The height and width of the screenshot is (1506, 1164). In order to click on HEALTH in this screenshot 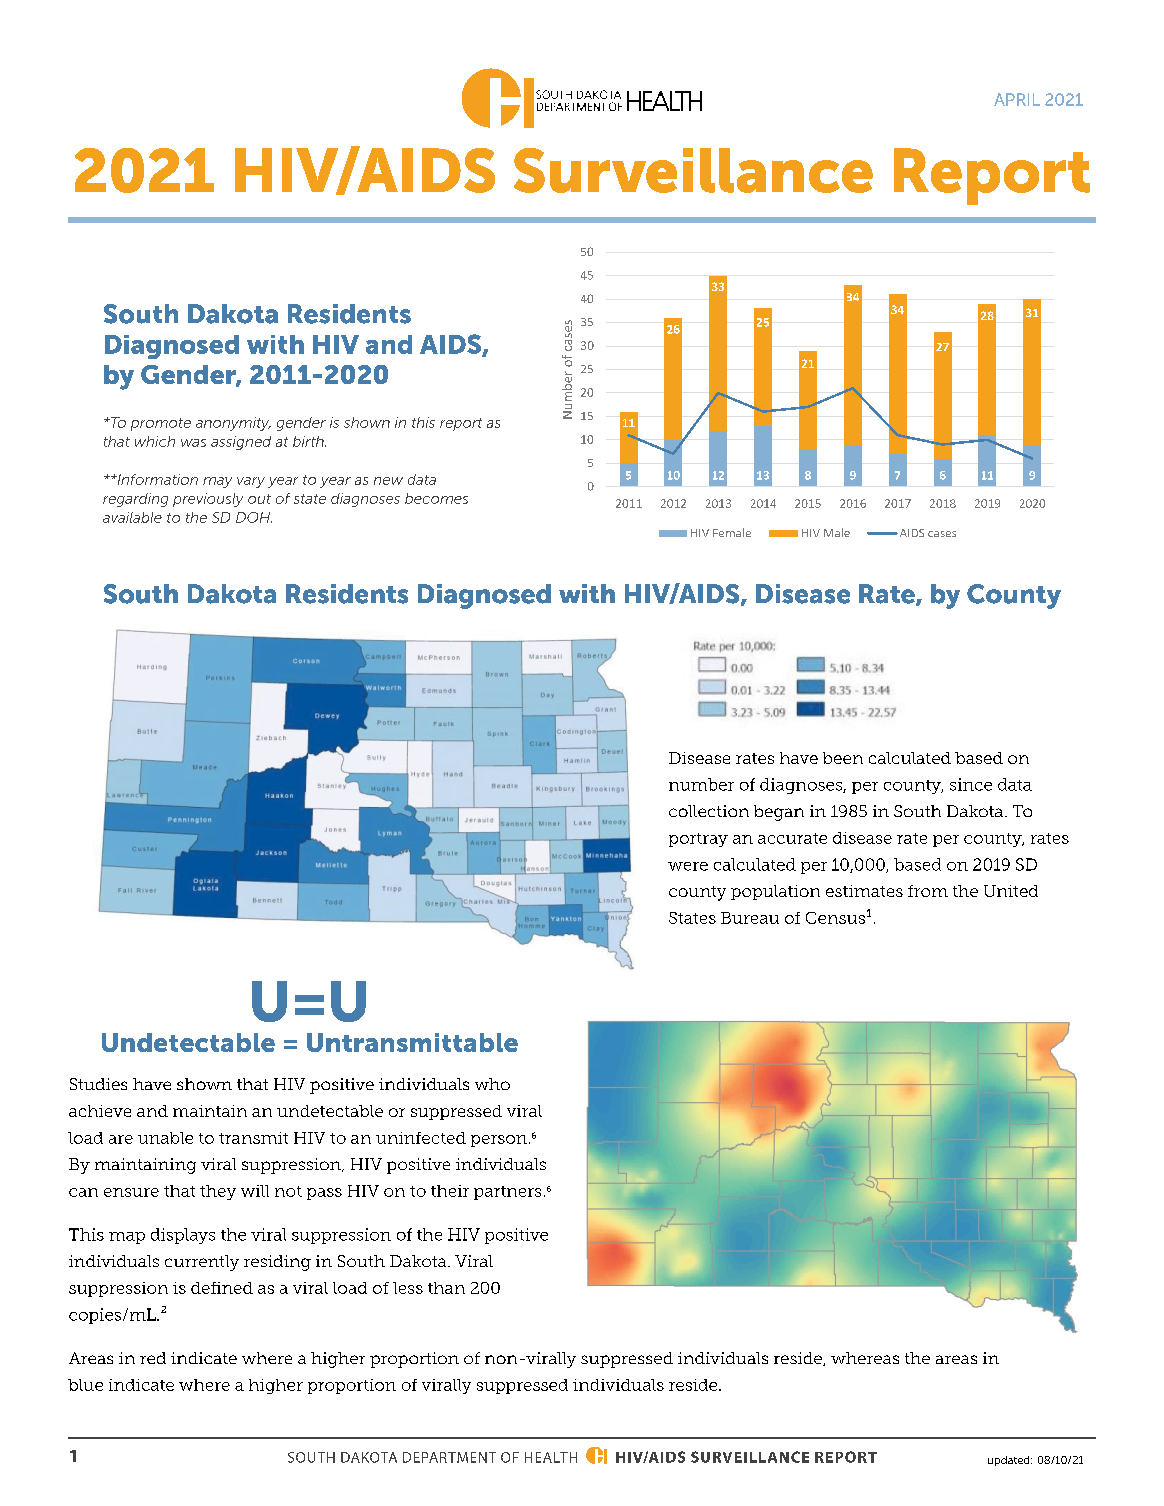, I will do `click(551, 1457)`.
